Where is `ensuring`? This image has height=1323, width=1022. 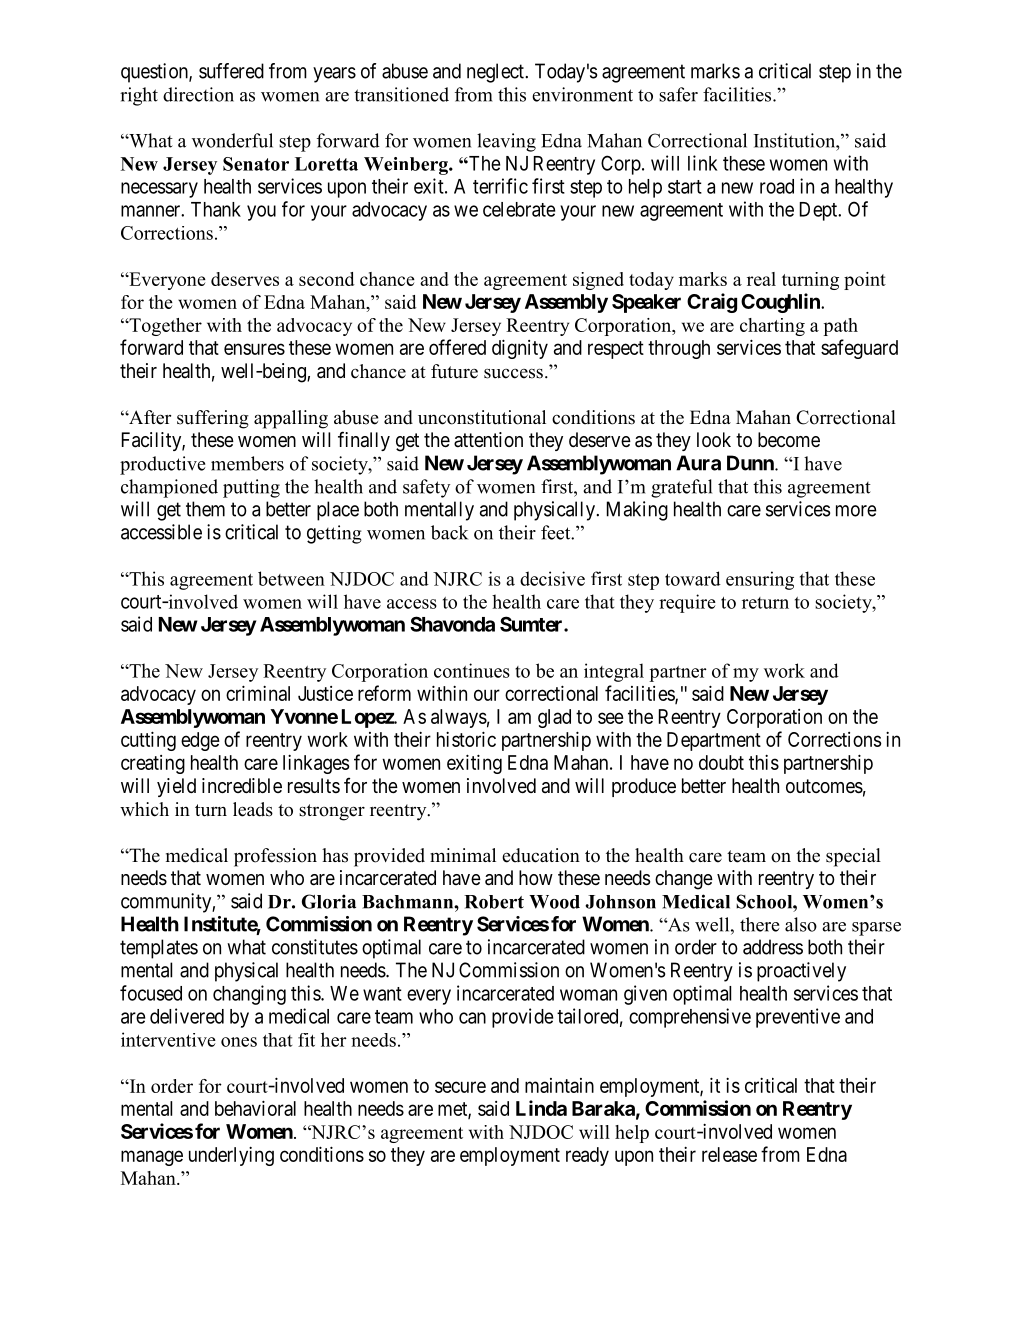
ensuring is located at coordinates (760, 580).
